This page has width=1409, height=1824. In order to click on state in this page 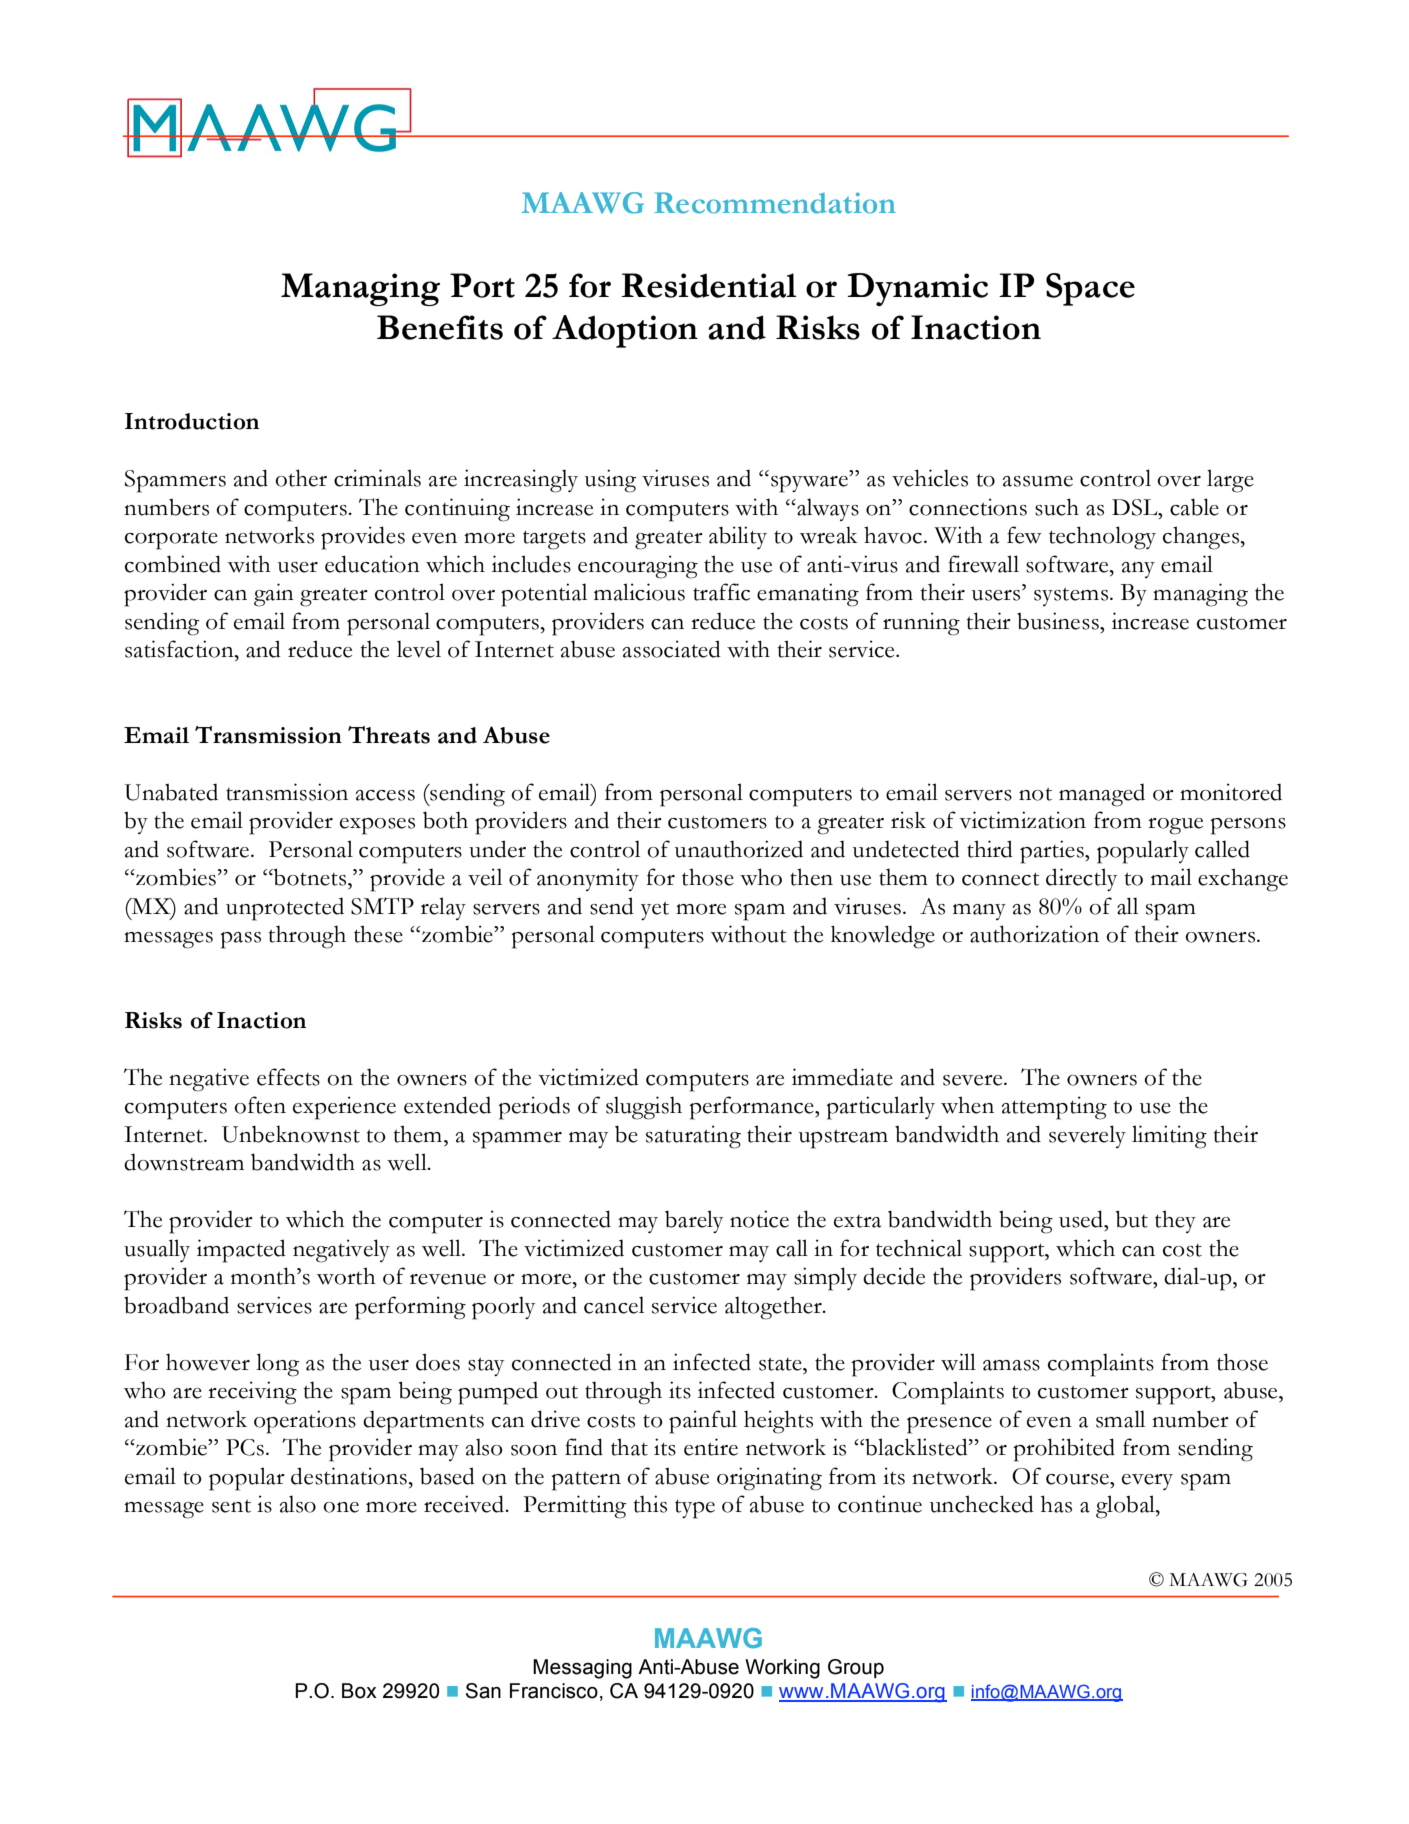, I will do `click(781, 1364)`.
